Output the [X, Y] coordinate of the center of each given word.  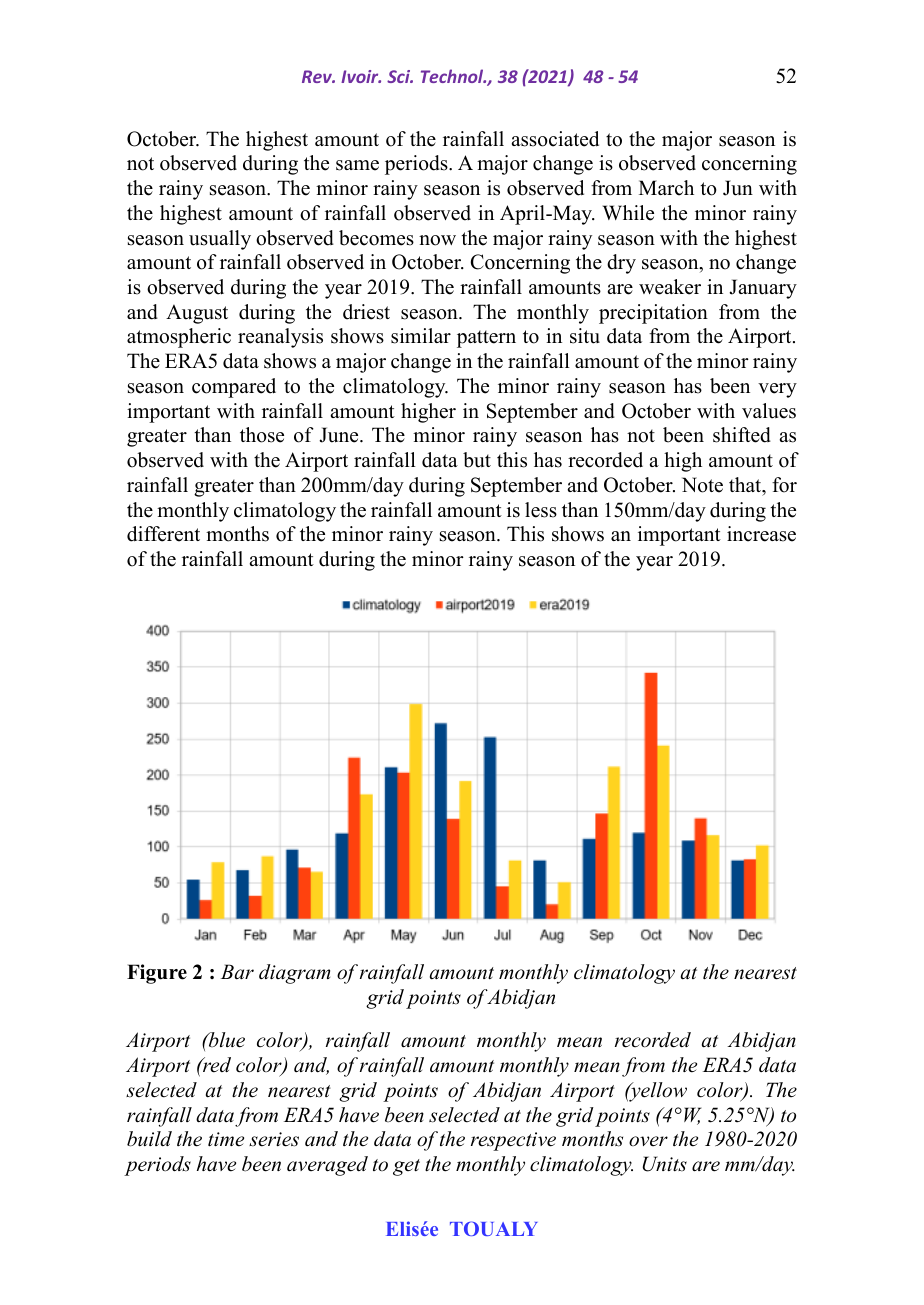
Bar [237, 972]
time [226, 1139]
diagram [294, 974]
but [477, 460]
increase [761, 534]
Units [665, 1164]
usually [220, 240]
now [437, 240]
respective [513, 1141]
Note [702, 485]
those [262, 435]
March [666, 188]
